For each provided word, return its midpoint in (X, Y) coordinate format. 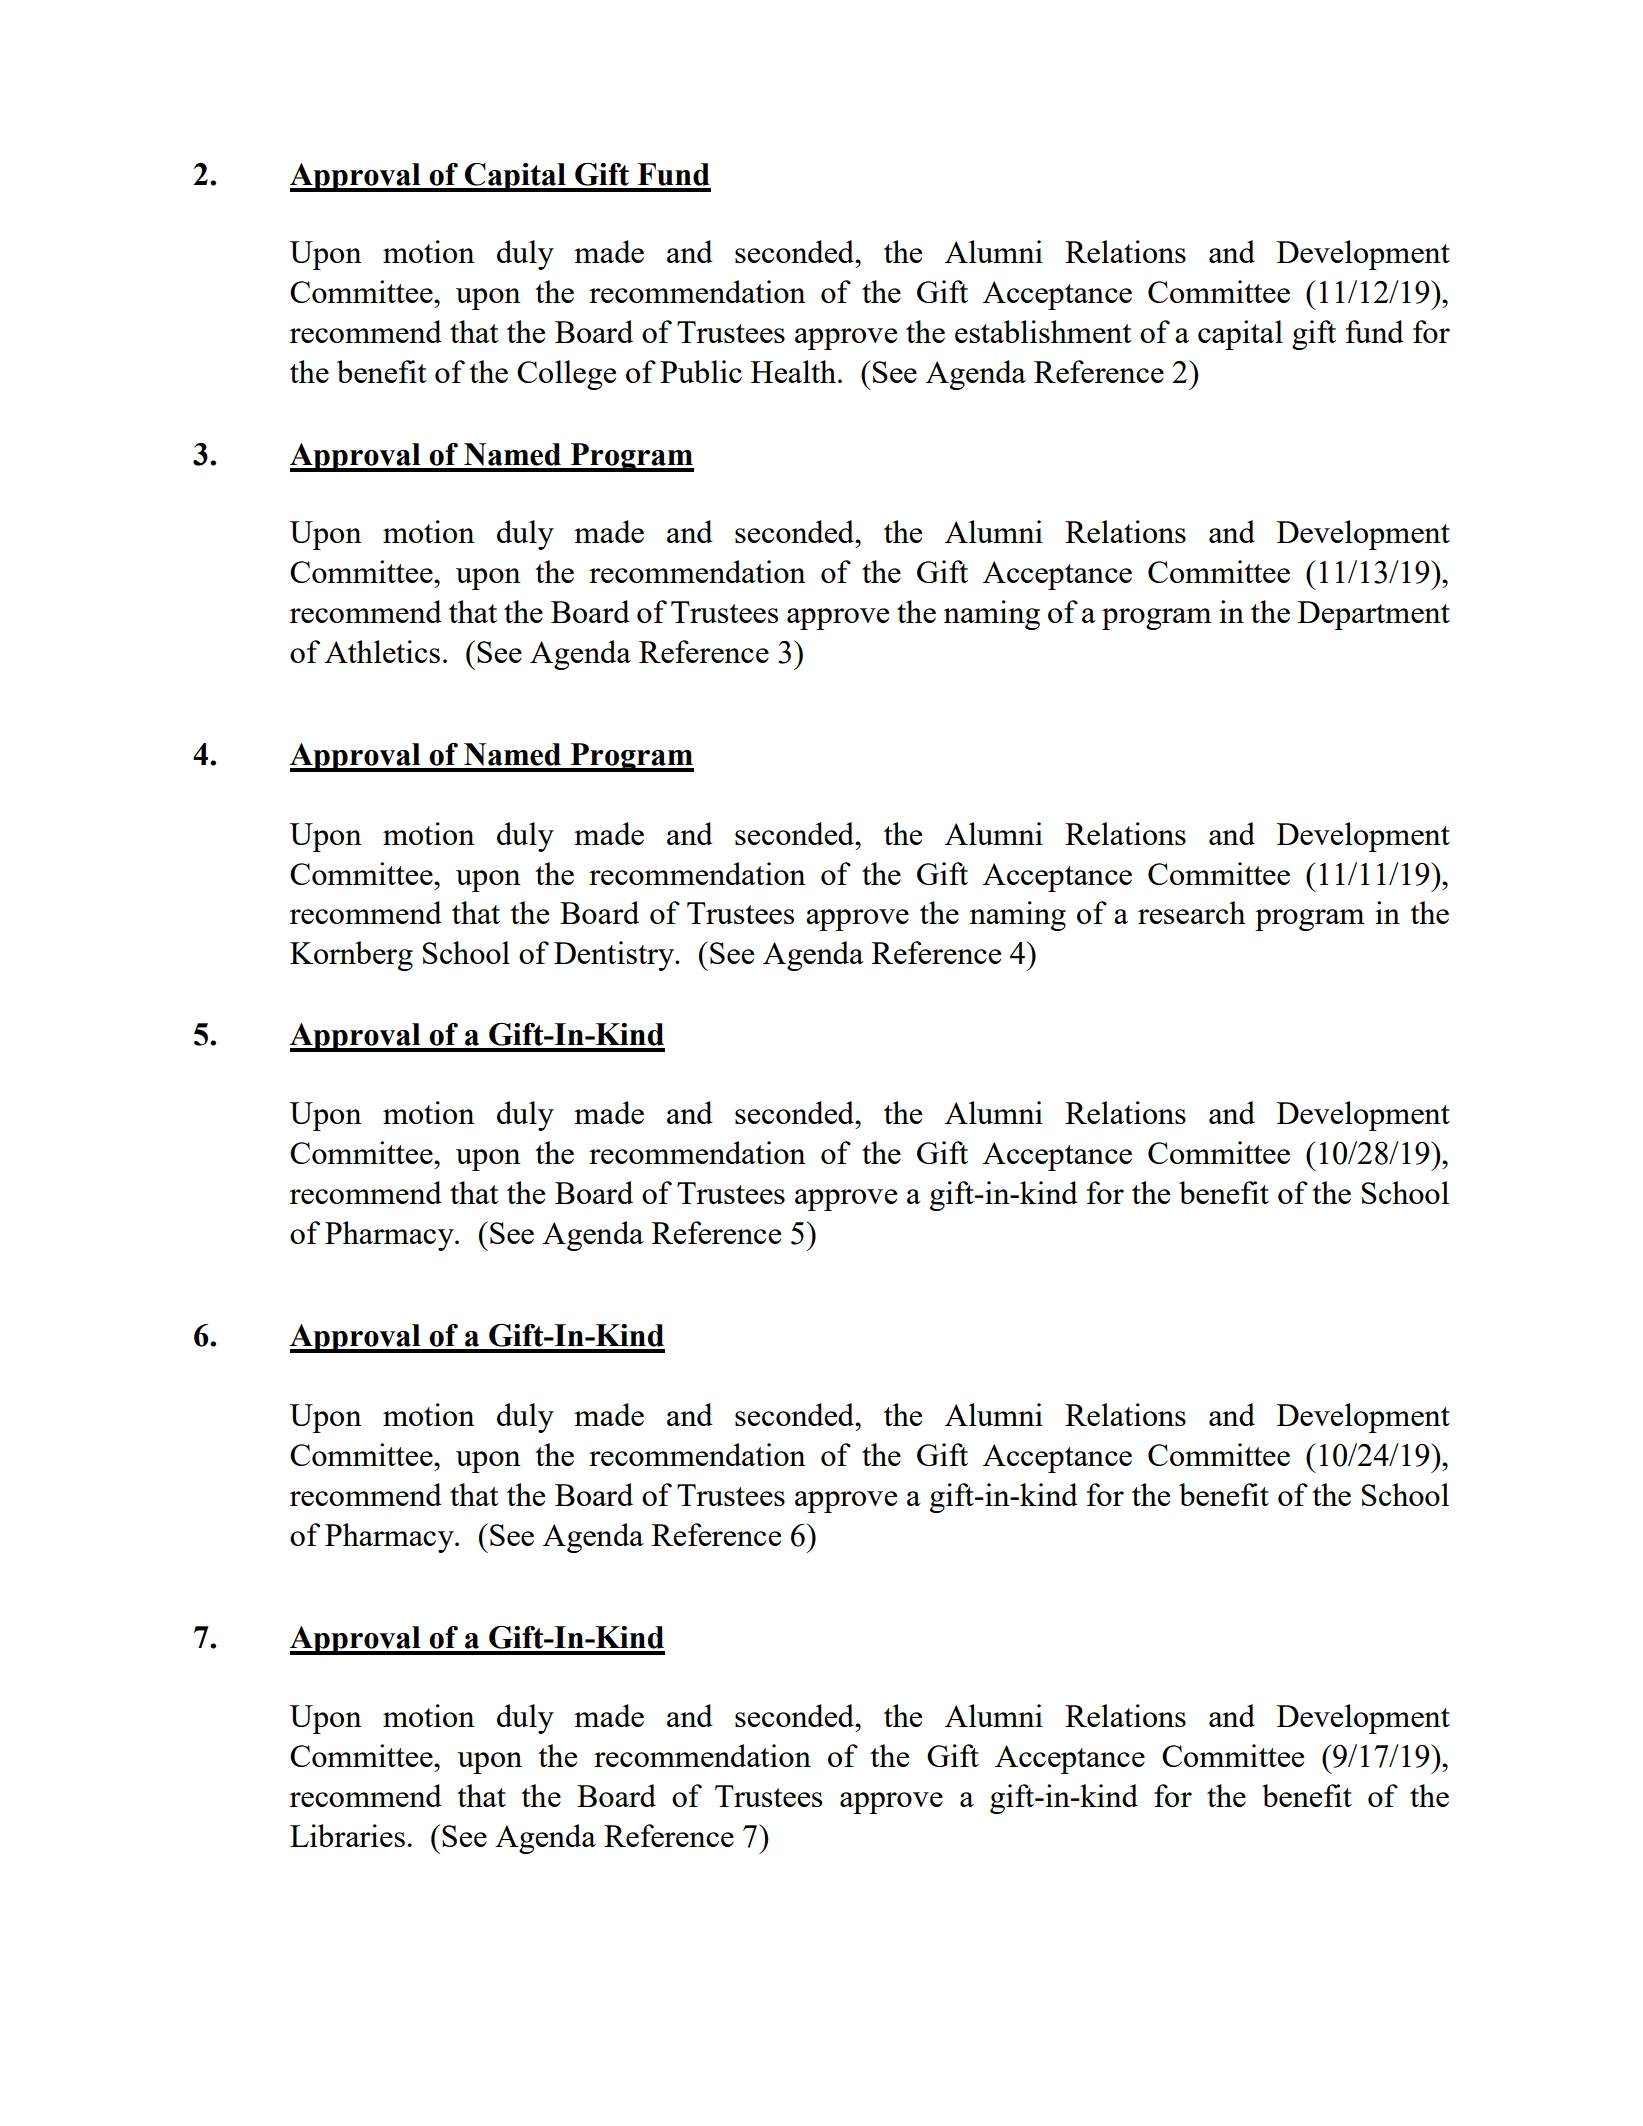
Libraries (347, 1835)
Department (1374, 615)
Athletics (382, 651)
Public (701, 371)
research (1192, 912)
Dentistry (615, 956)
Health (795, 371)
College (566, 375)
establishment (1043, 331)
